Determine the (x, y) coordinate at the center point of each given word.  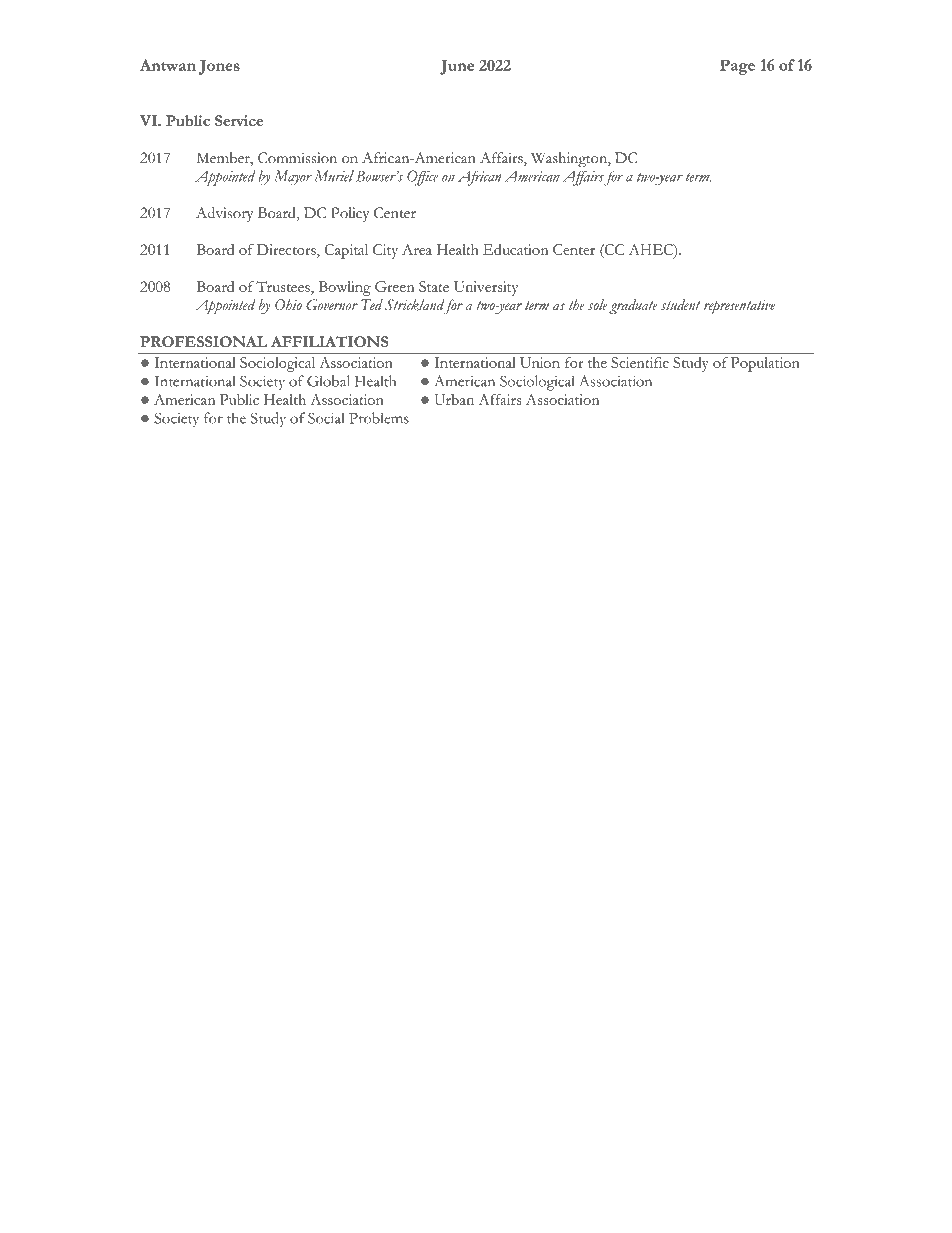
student (680, 305)
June (457, 67)
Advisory (224, 214)
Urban (454, 399)
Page (737, 67)
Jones (219, 67)
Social (326, 418)
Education (515, 249)
